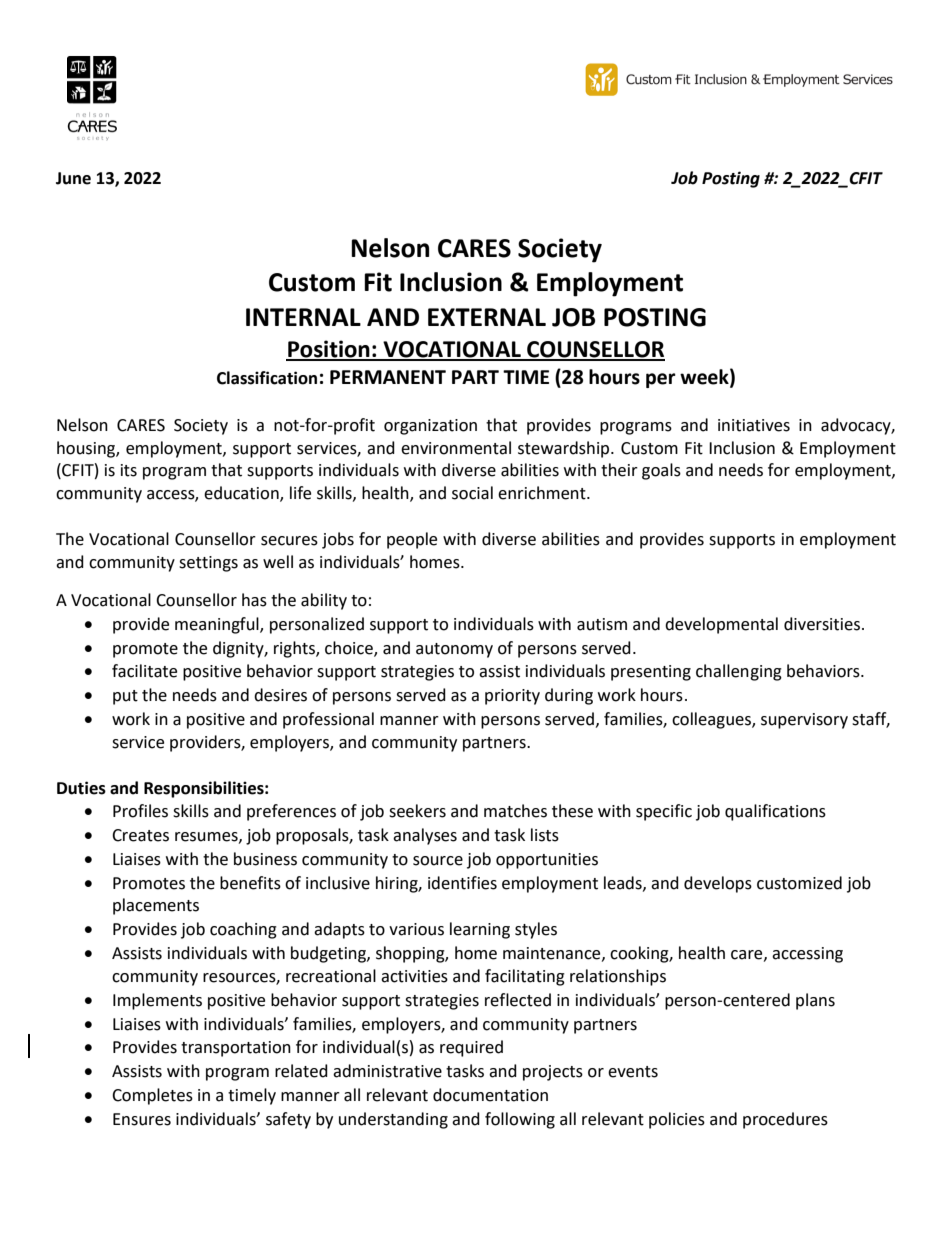  What do you see at coordinates (490, 1095) in the screenshot?
I see `documentation` at bounding box center [490, 1095].
